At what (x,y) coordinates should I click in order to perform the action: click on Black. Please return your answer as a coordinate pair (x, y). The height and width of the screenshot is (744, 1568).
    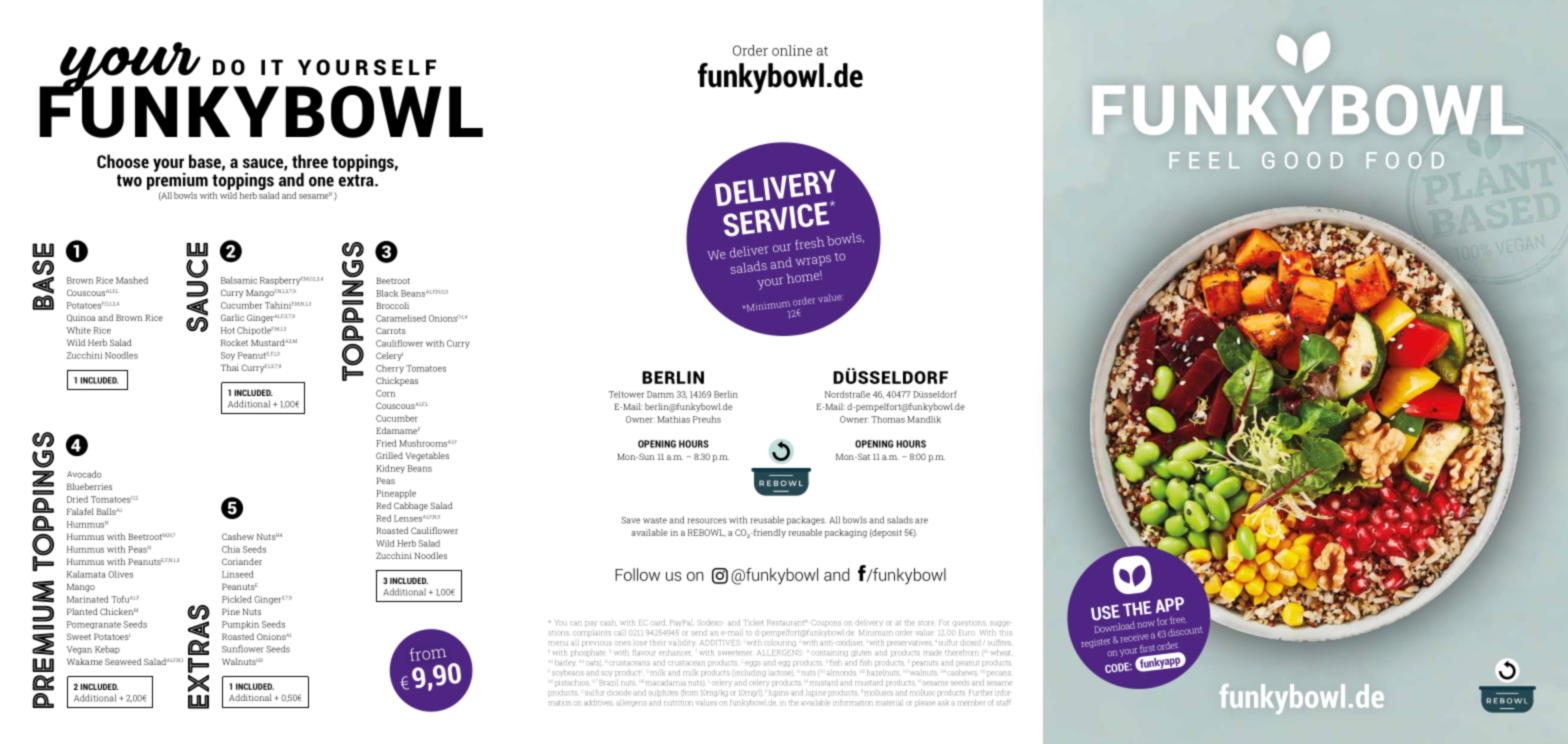
    Looking at the image, I should click on (387, 293).
